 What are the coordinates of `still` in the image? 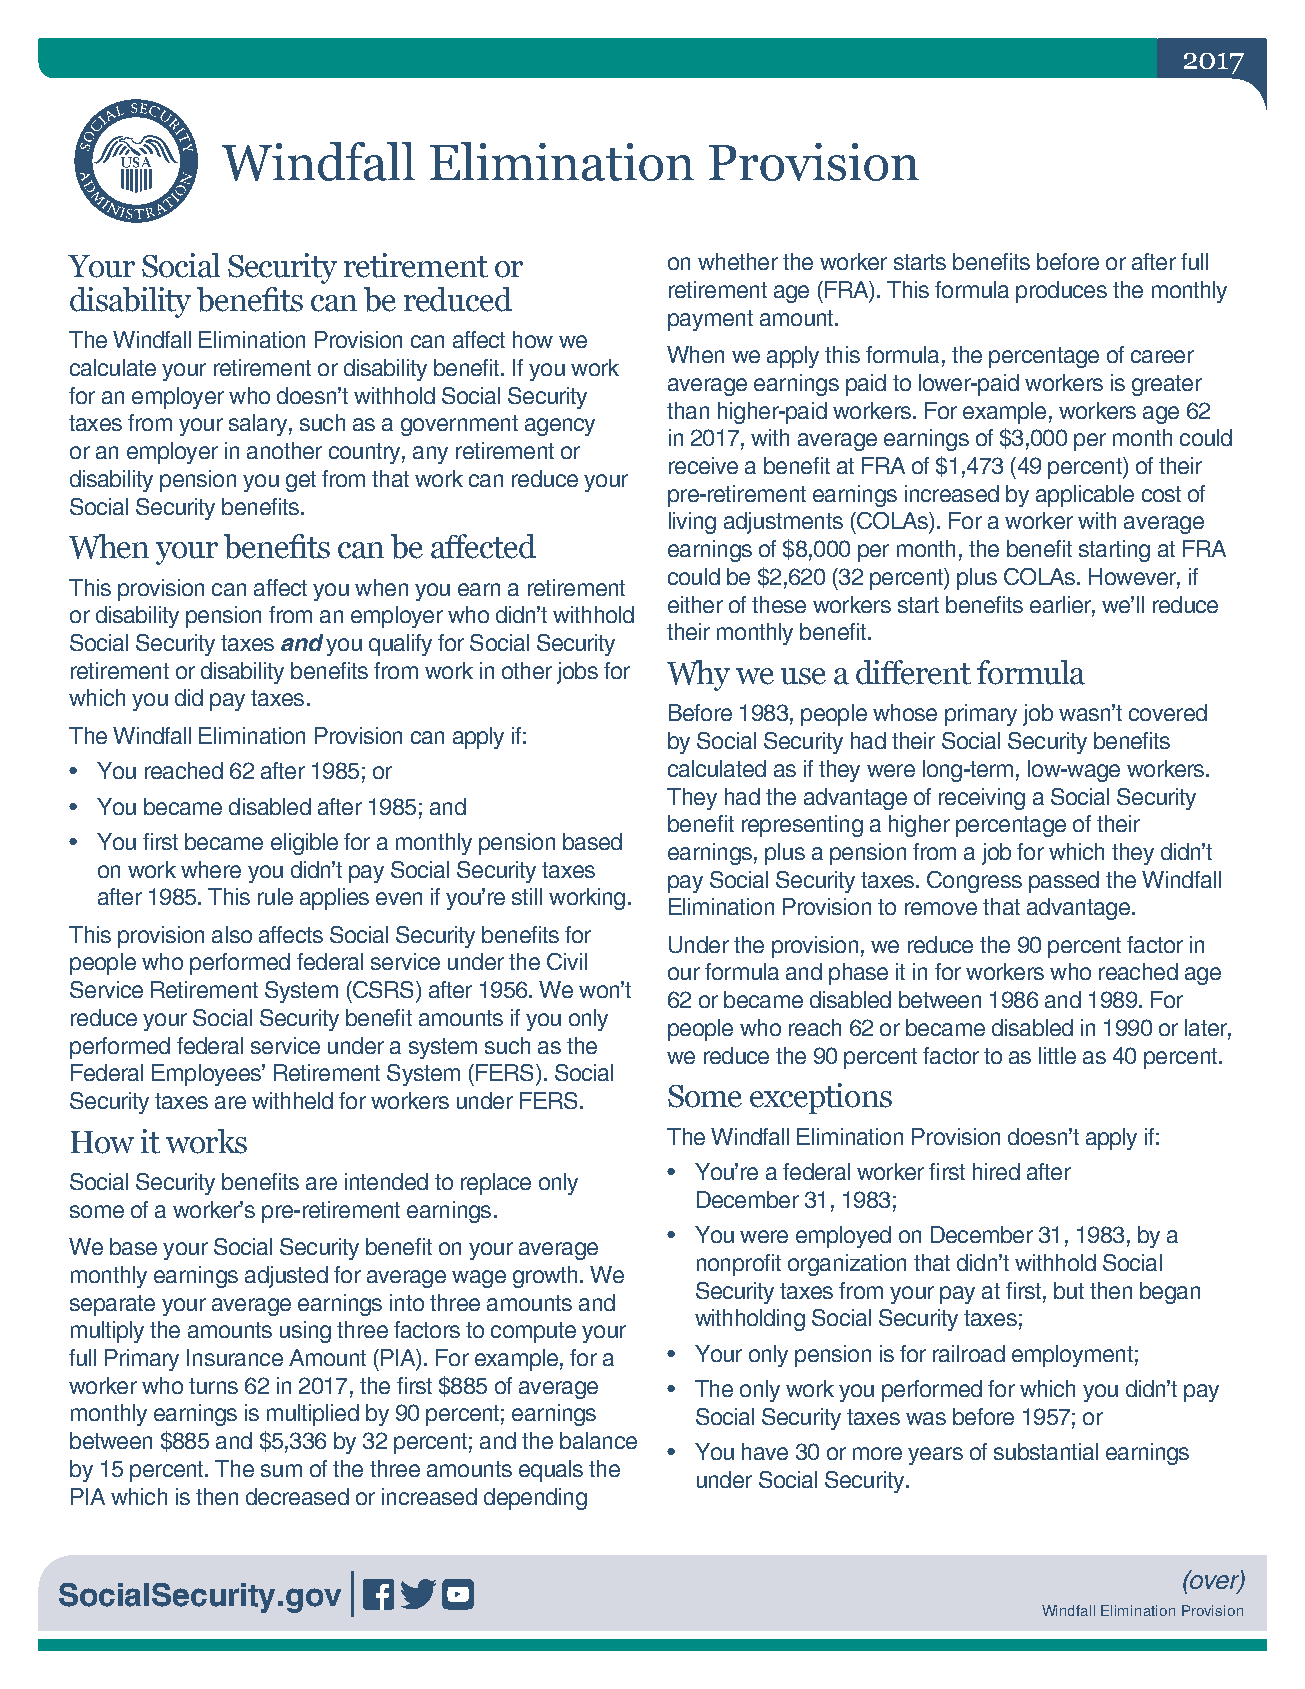 It's located at (527, 896).
